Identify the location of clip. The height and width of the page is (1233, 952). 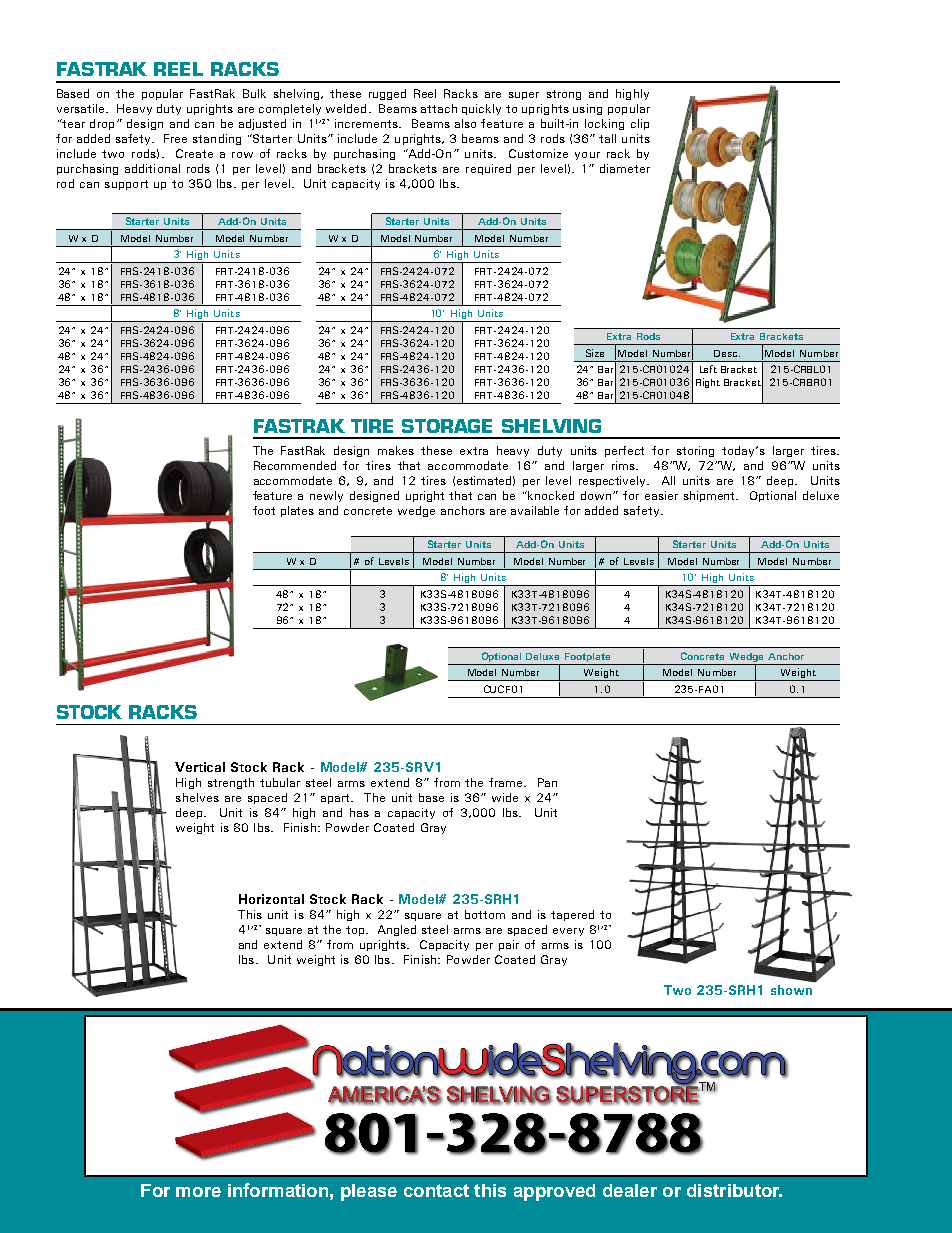
(640, 124).
